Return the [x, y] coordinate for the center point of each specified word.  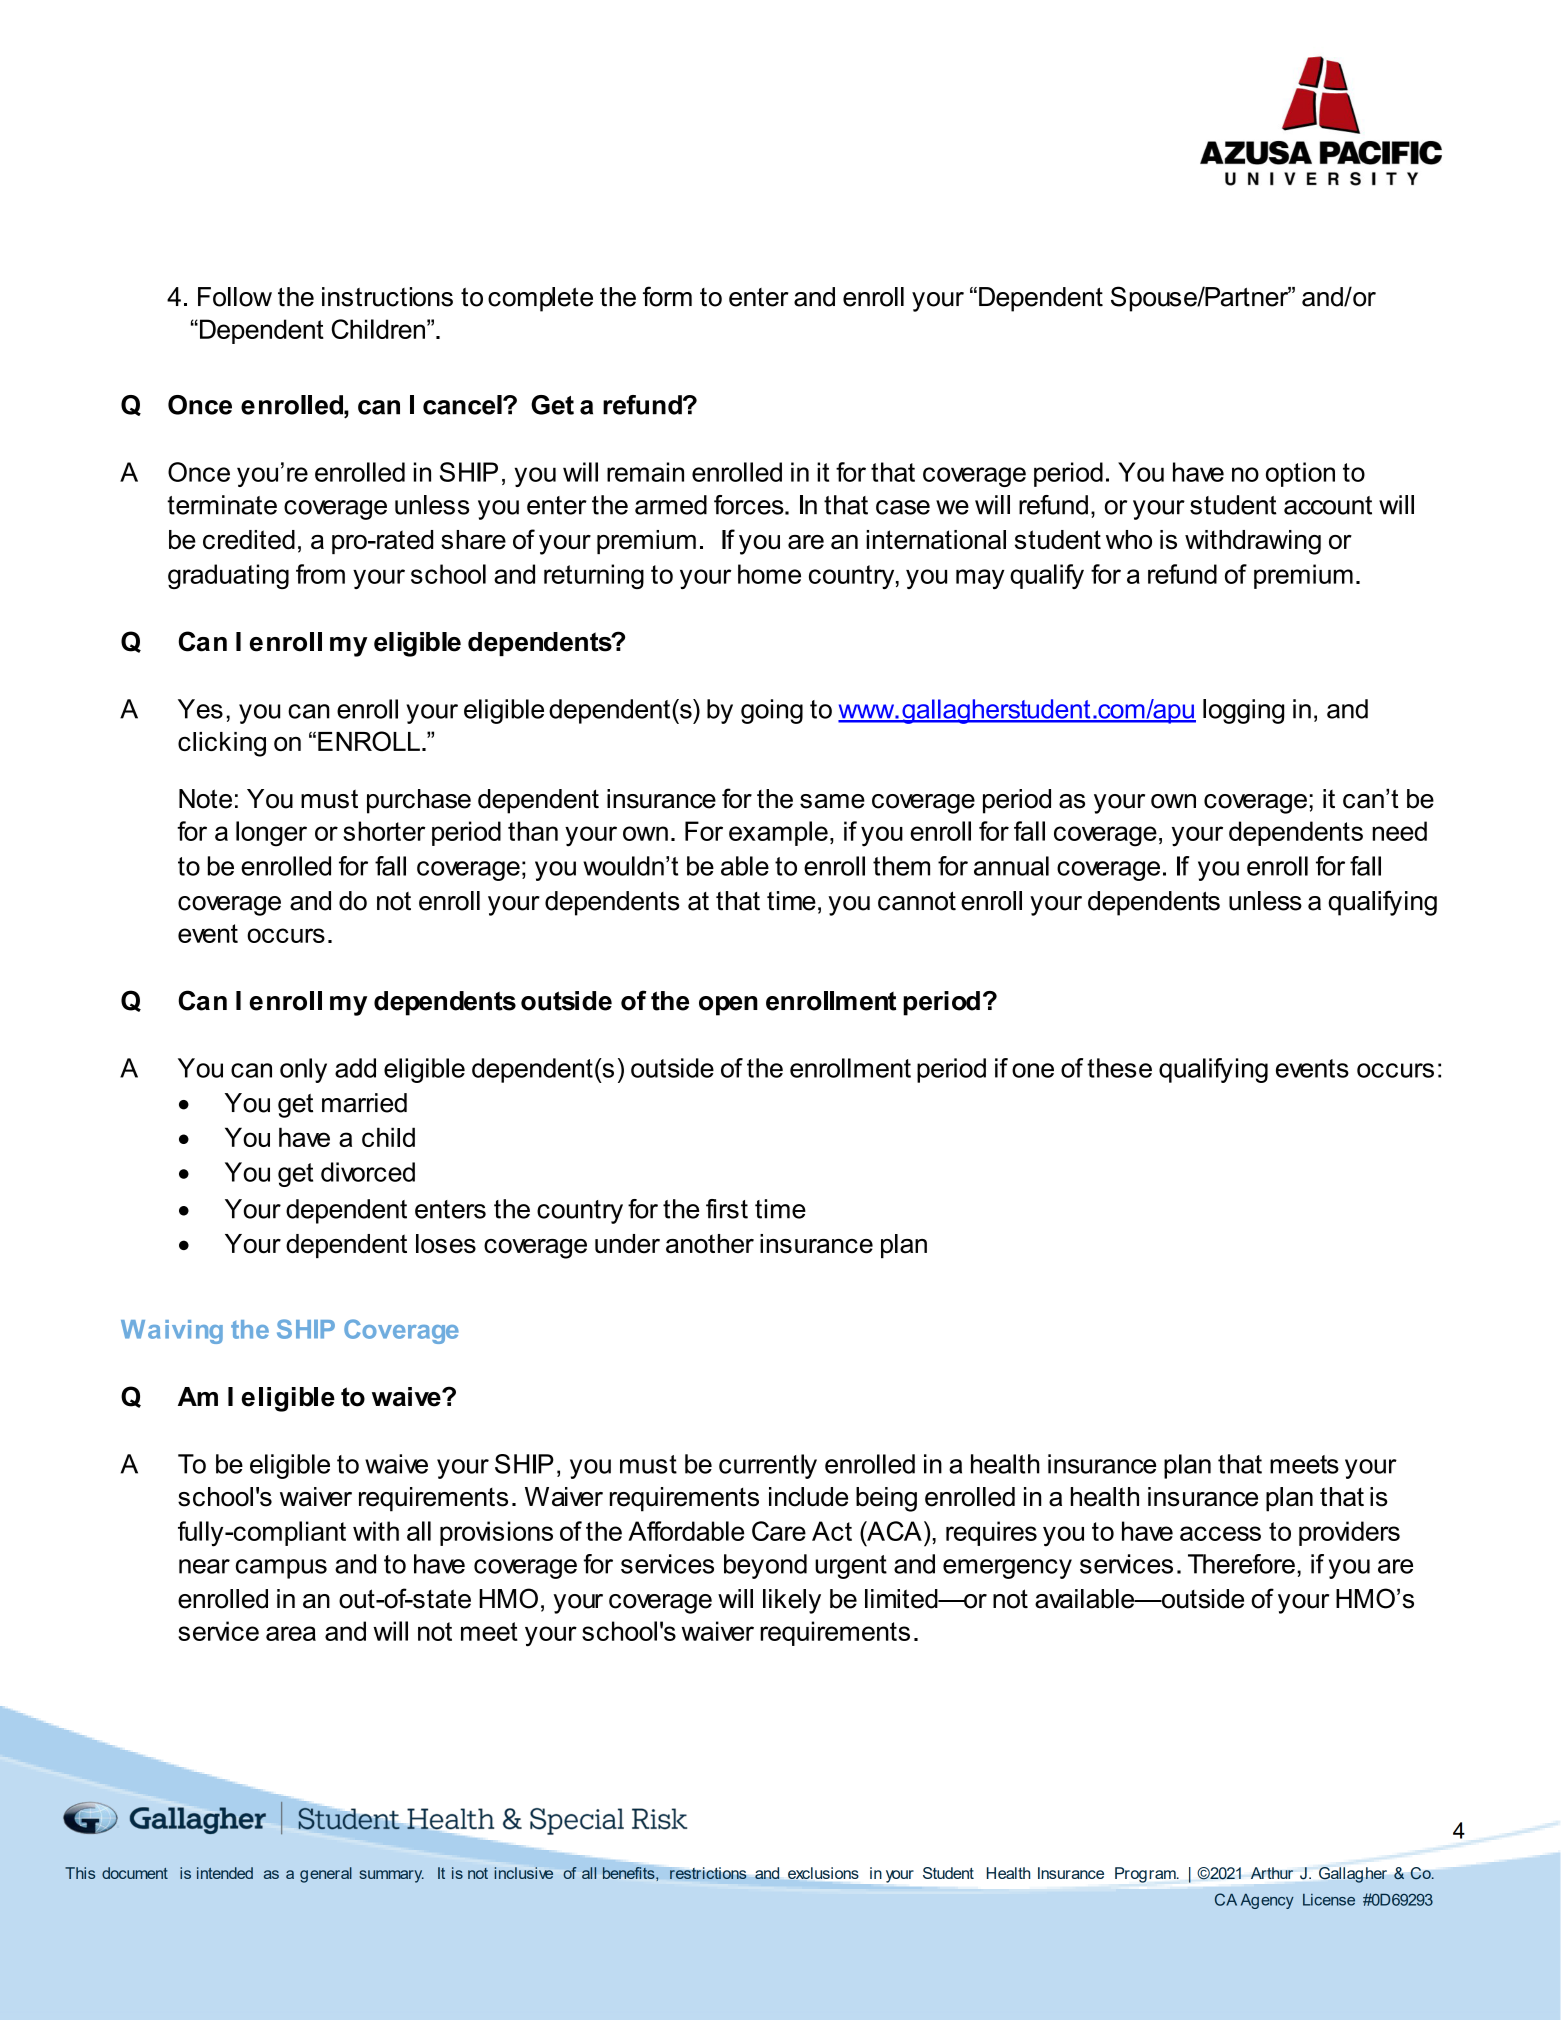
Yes [200, 709]
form [667, 296]
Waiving [172, 1332]
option [1300, 474]
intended [225, 1873]
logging [1243, 711]
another [710, 1244]
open [728, 1006]
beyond [765, 1566]
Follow [235, 297]
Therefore [1241, 1564]
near [204, 1566]
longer [271, 834]
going [772, 711]
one [1033, 1070]
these [1119, 1068]
